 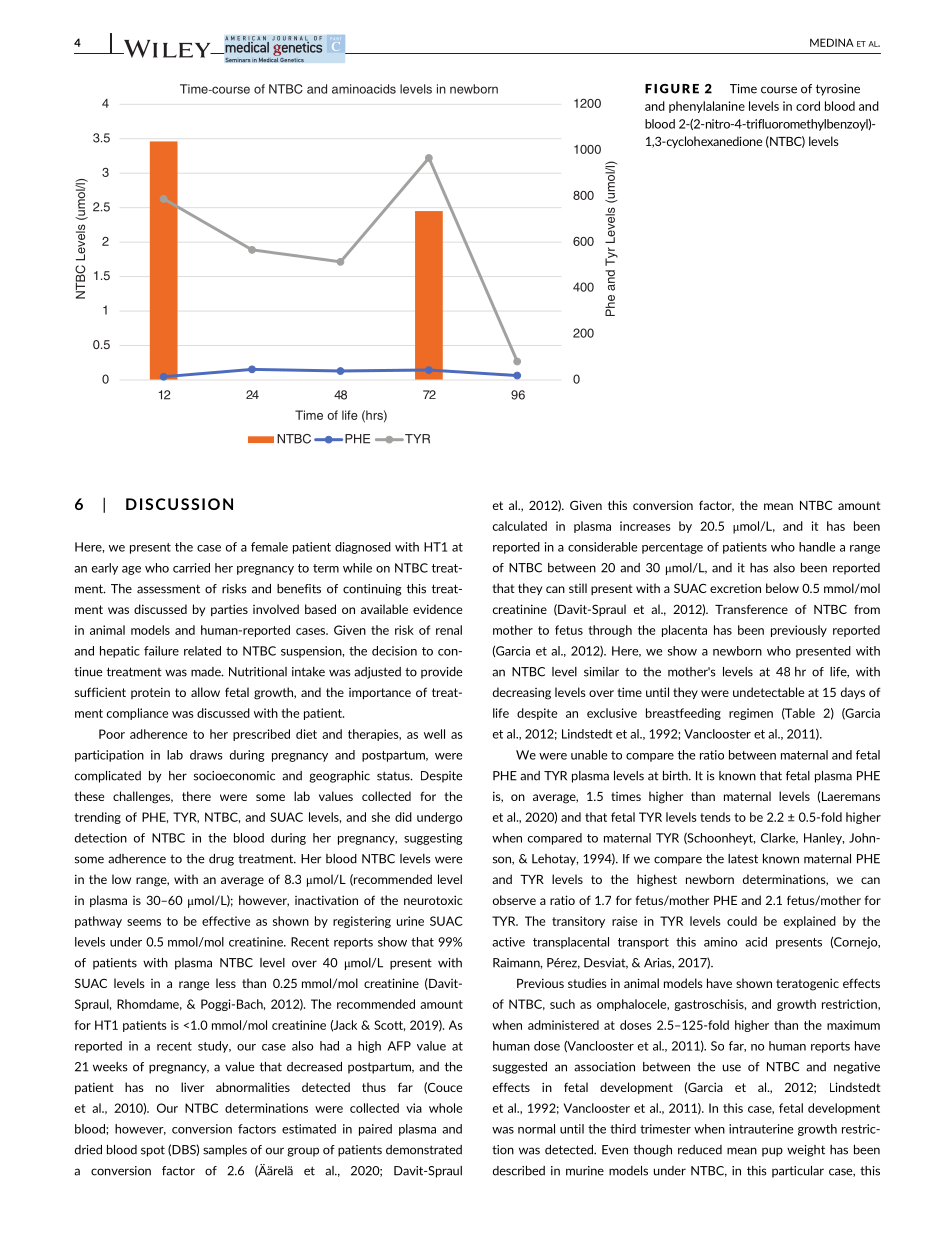 I want to click on evidence, so click(x=437, y=609).
